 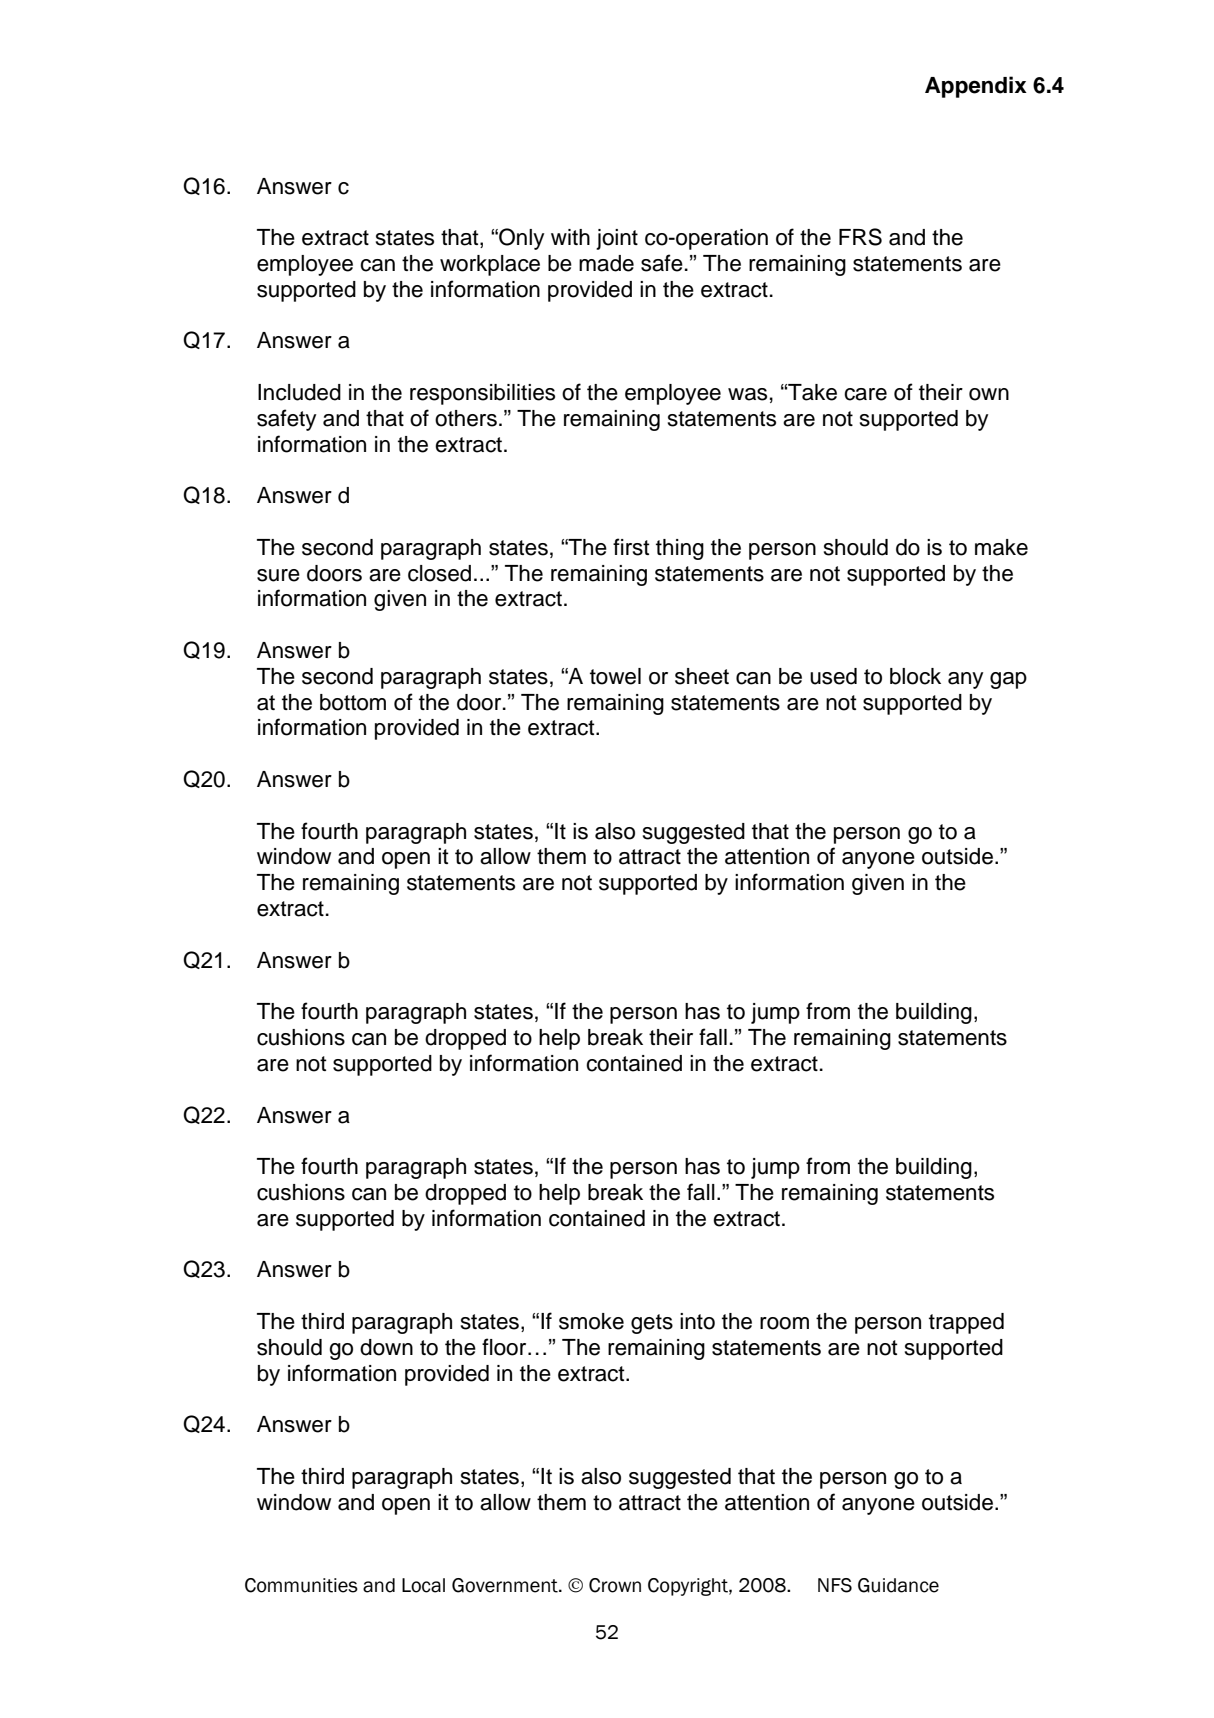 I want to click on Included, so click(x=299, y=392).
